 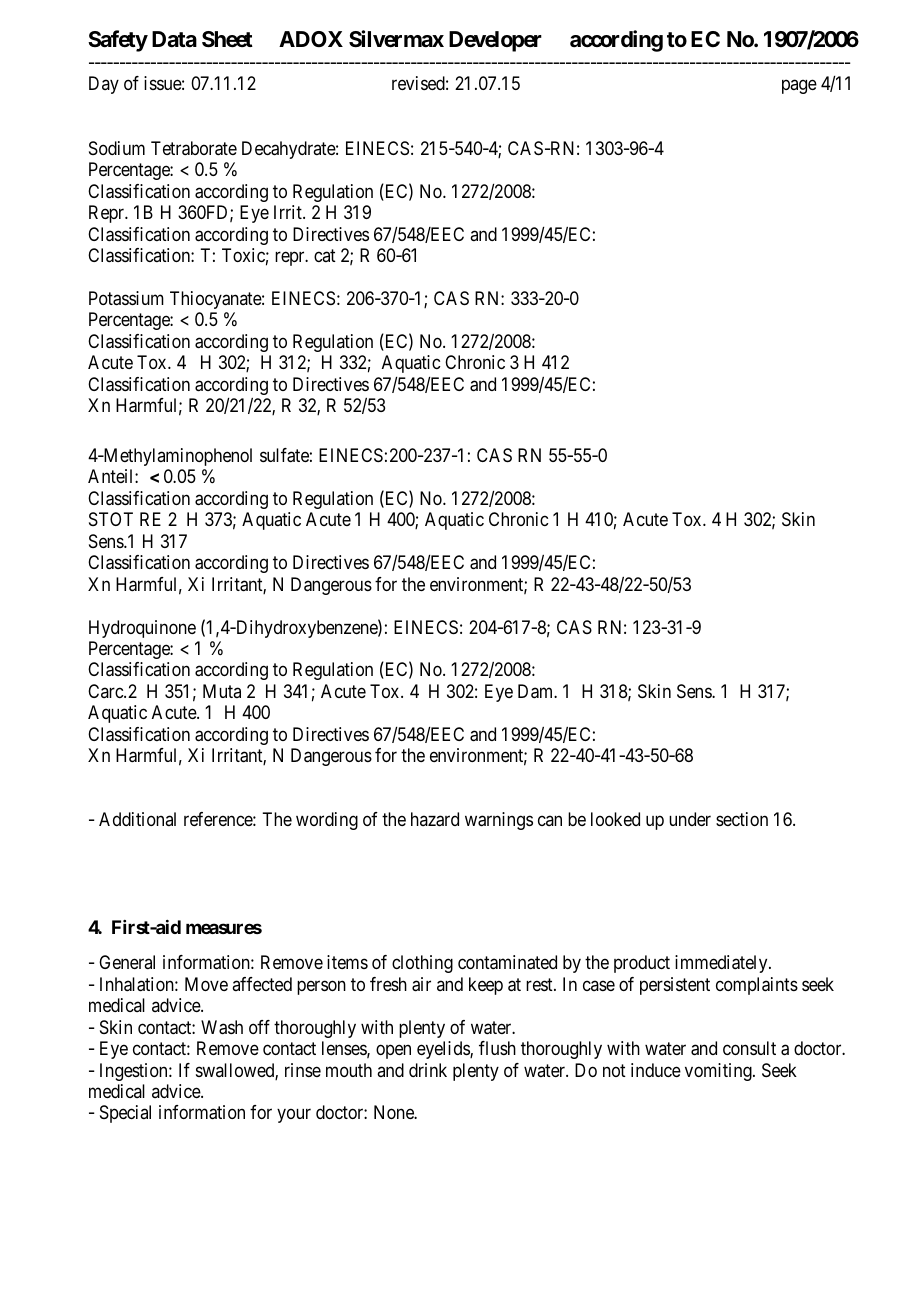 I want to click on Sodium, so click(x=117, y=148).
